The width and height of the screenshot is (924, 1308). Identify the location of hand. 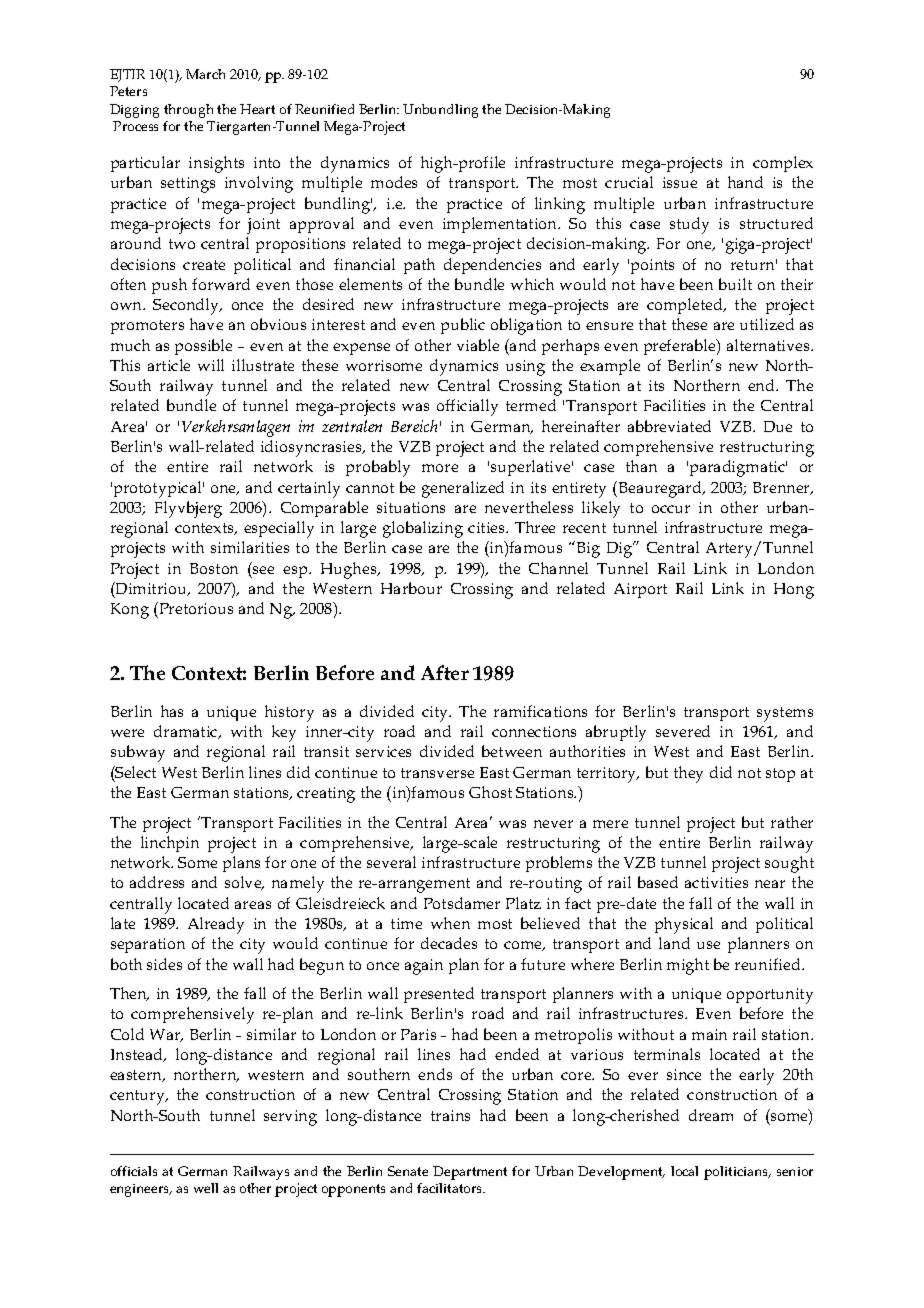
(745, 182).
